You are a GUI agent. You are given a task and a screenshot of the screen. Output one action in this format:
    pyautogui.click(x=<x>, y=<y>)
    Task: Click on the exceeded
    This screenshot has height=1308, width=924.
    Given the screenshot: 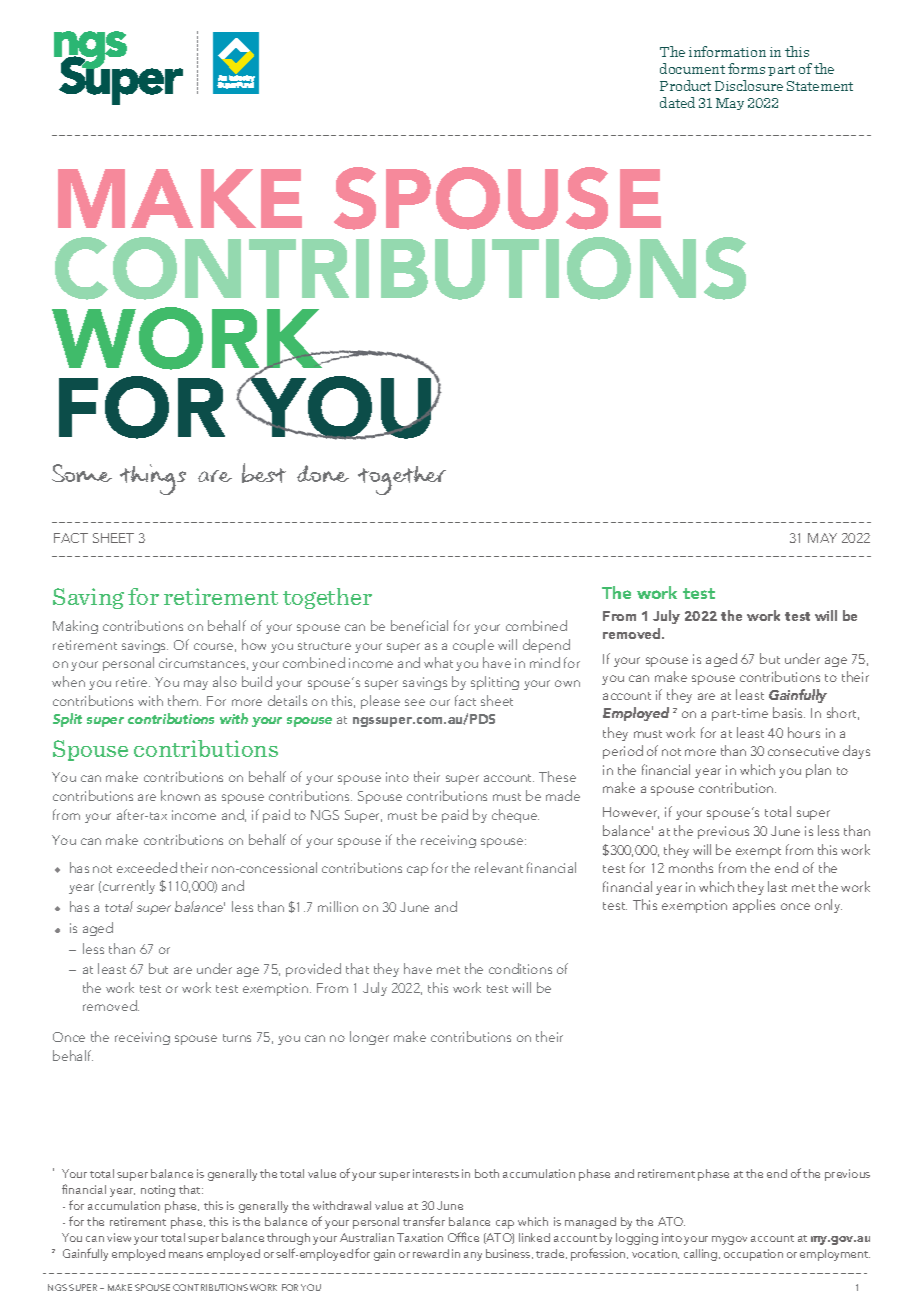 What is the action you would take?
    pyautogui.click(x=147, y=867)
